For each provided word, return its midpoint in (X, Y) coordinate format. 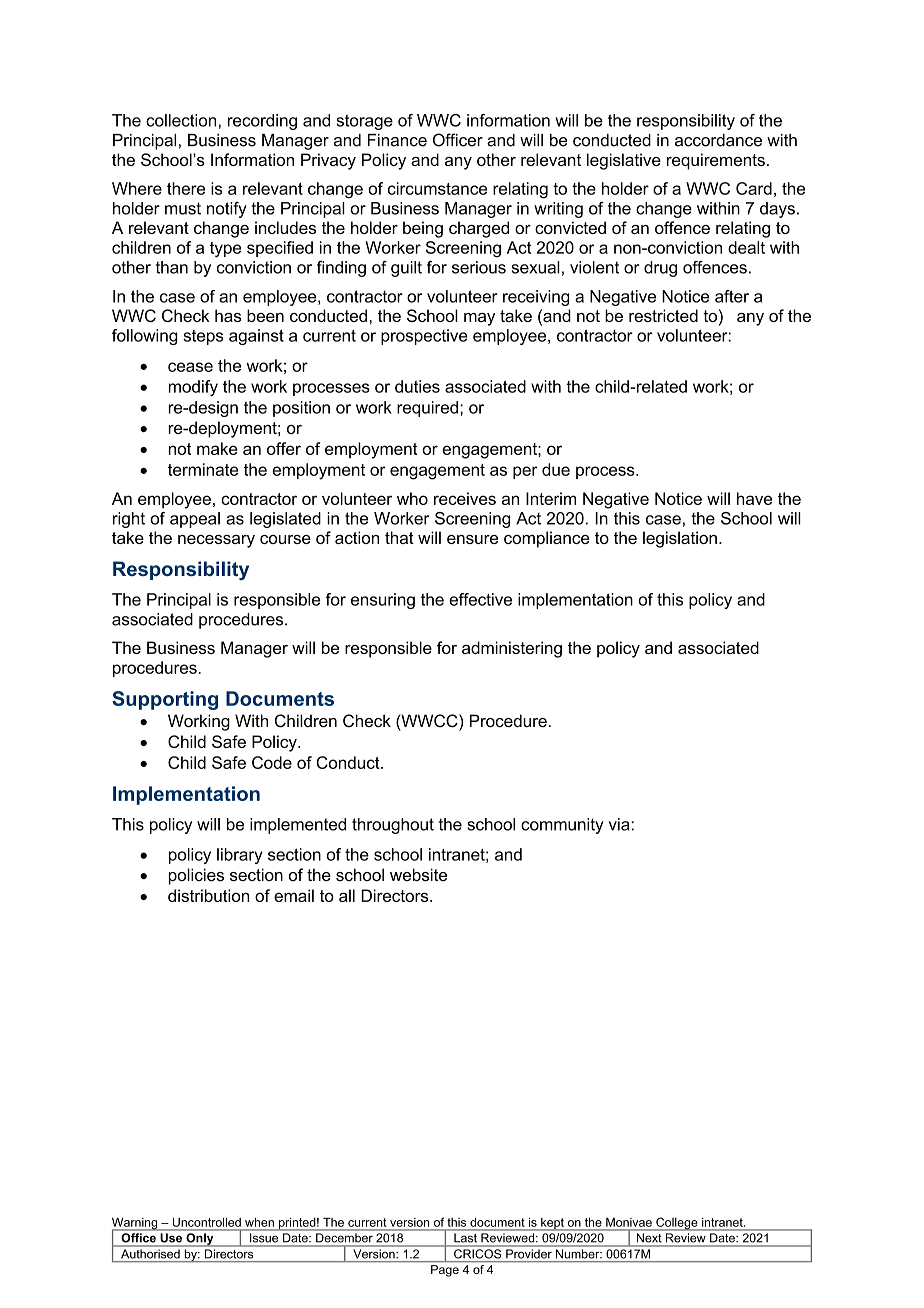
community (562, 826)
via (620, 824)
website (418, 874)
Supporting (165, 700)
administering (512, 649)
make (217, 448)
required (427, 409)
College (677, 1224)
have (754, 498)
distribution (208, 895)
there (186, 188)
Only (200, 1240)
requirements (716, 161)
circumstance (437, 188)
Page (445, 1271)
